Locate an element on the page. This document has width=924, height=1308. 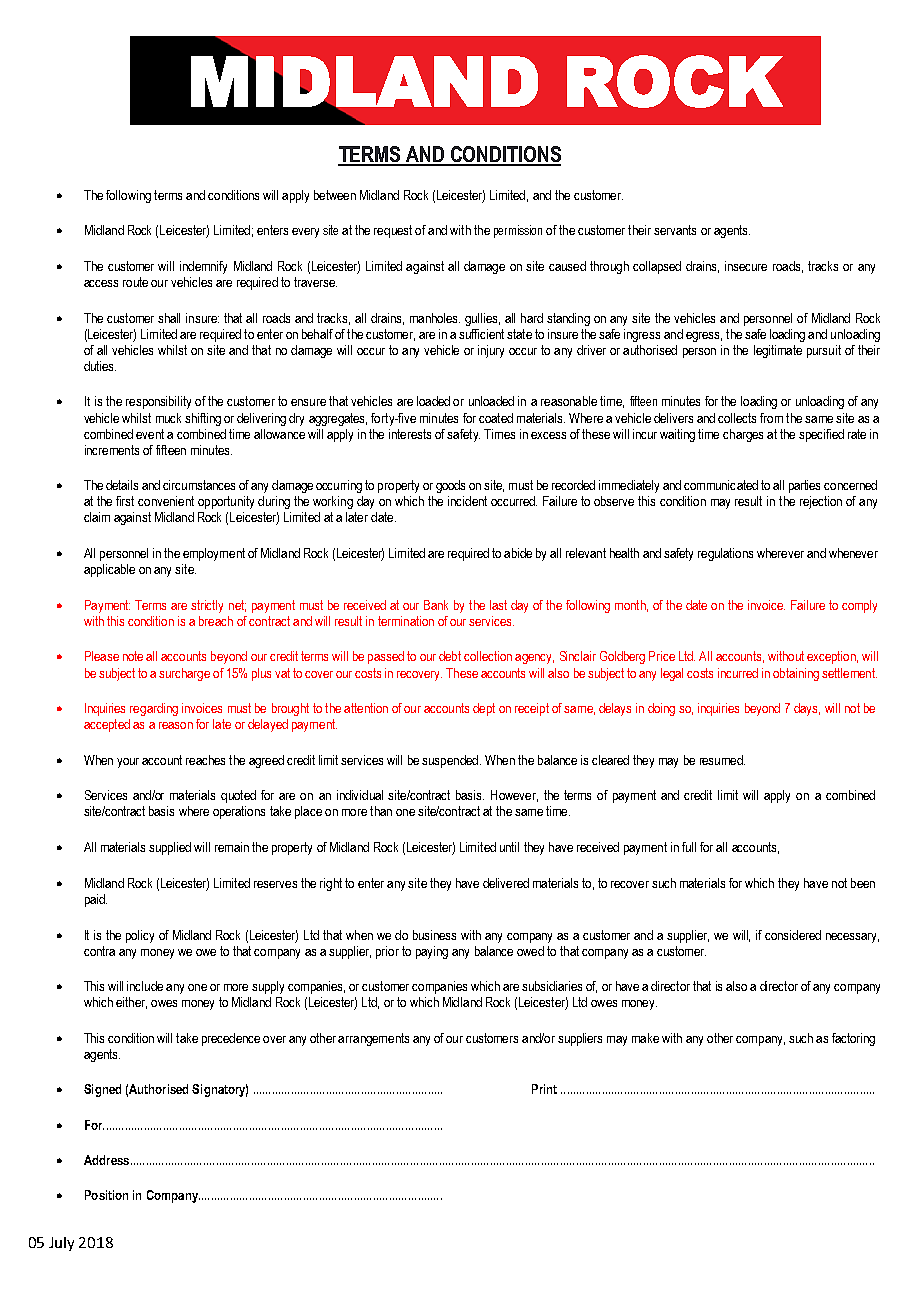
Print is located at coordinates (544, 1089).
